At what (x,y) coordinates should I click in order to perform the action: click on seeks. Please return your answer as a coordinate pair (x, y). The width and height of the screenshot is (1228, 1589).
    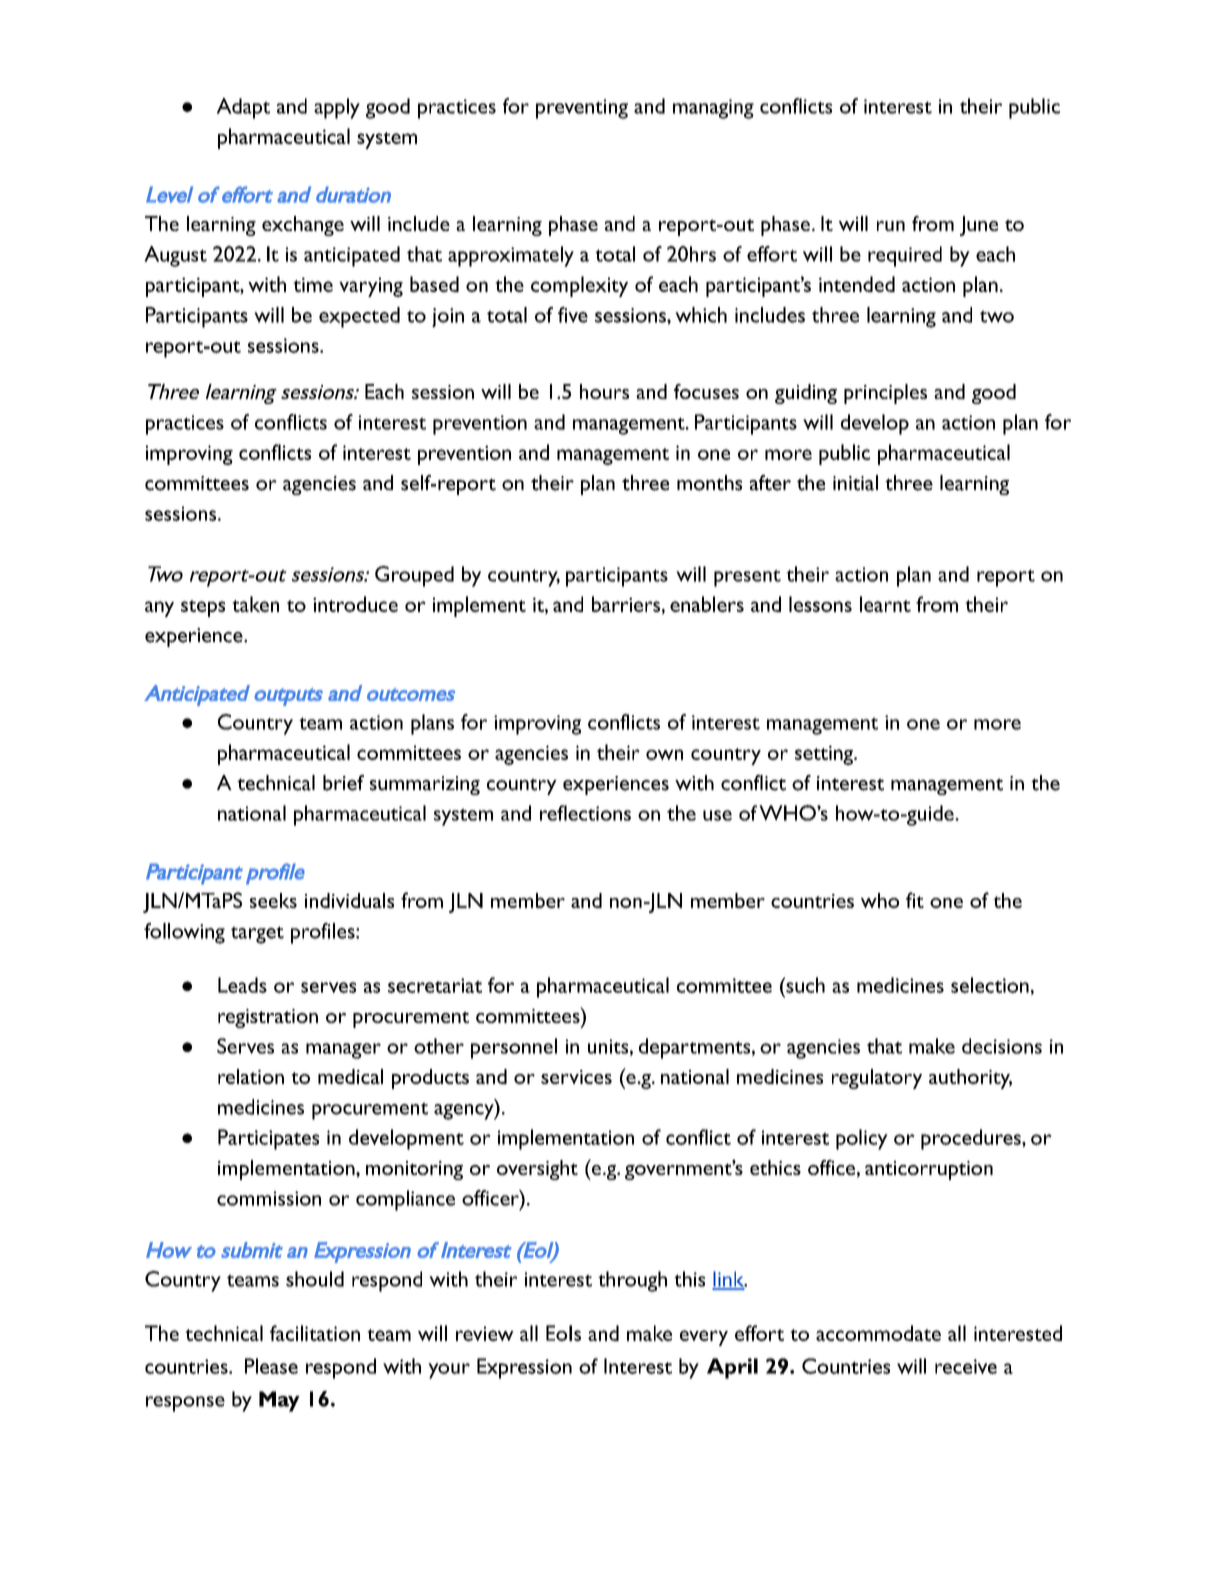
    Looking at the image, I should click on (273, 900).
